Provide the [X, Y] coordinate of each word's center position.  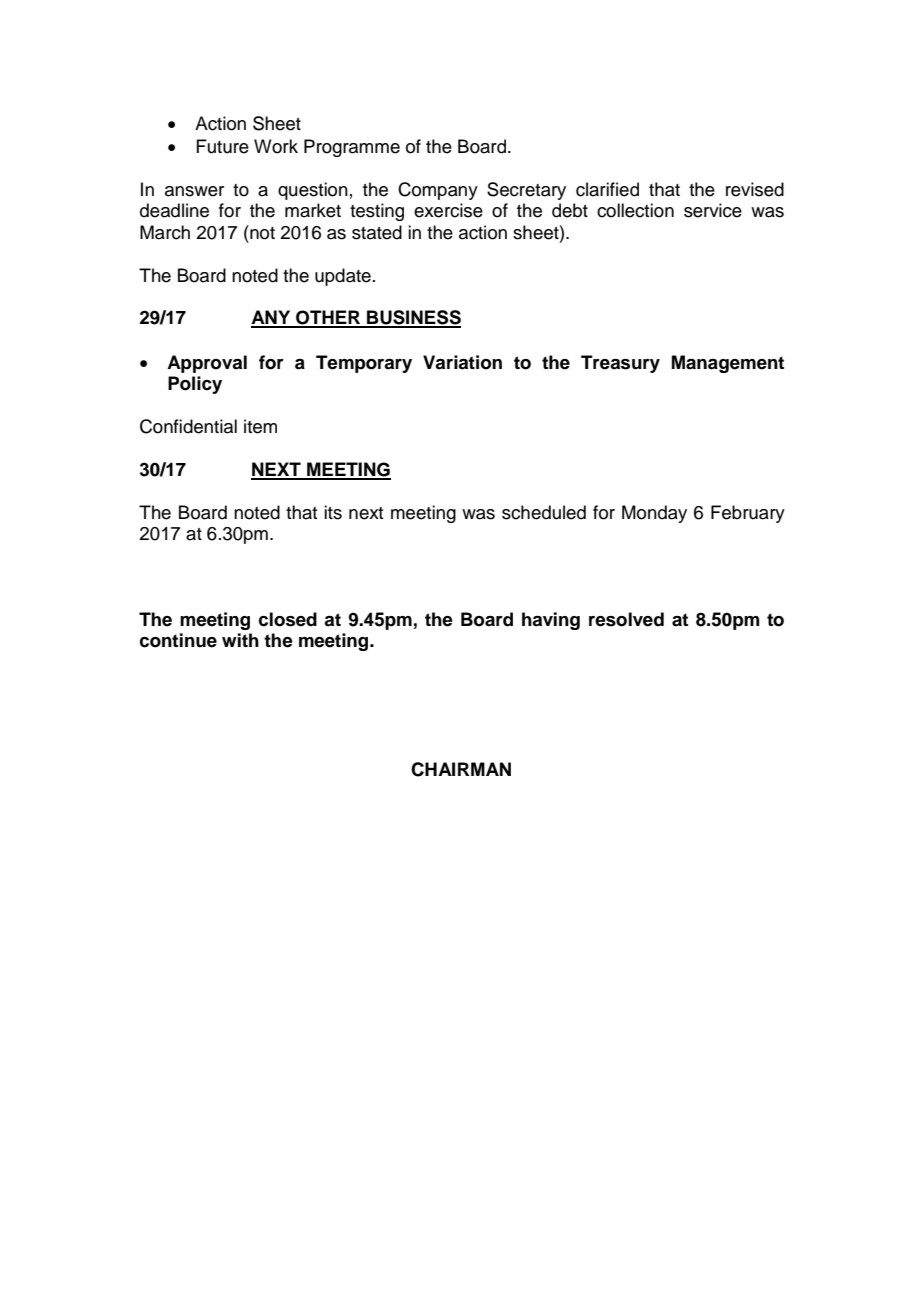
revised [755, 189]
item [260, 426]
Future [222, 146]
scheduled [544, 512]
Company [438, 191]
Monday [654, 514]
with [240, 640]
